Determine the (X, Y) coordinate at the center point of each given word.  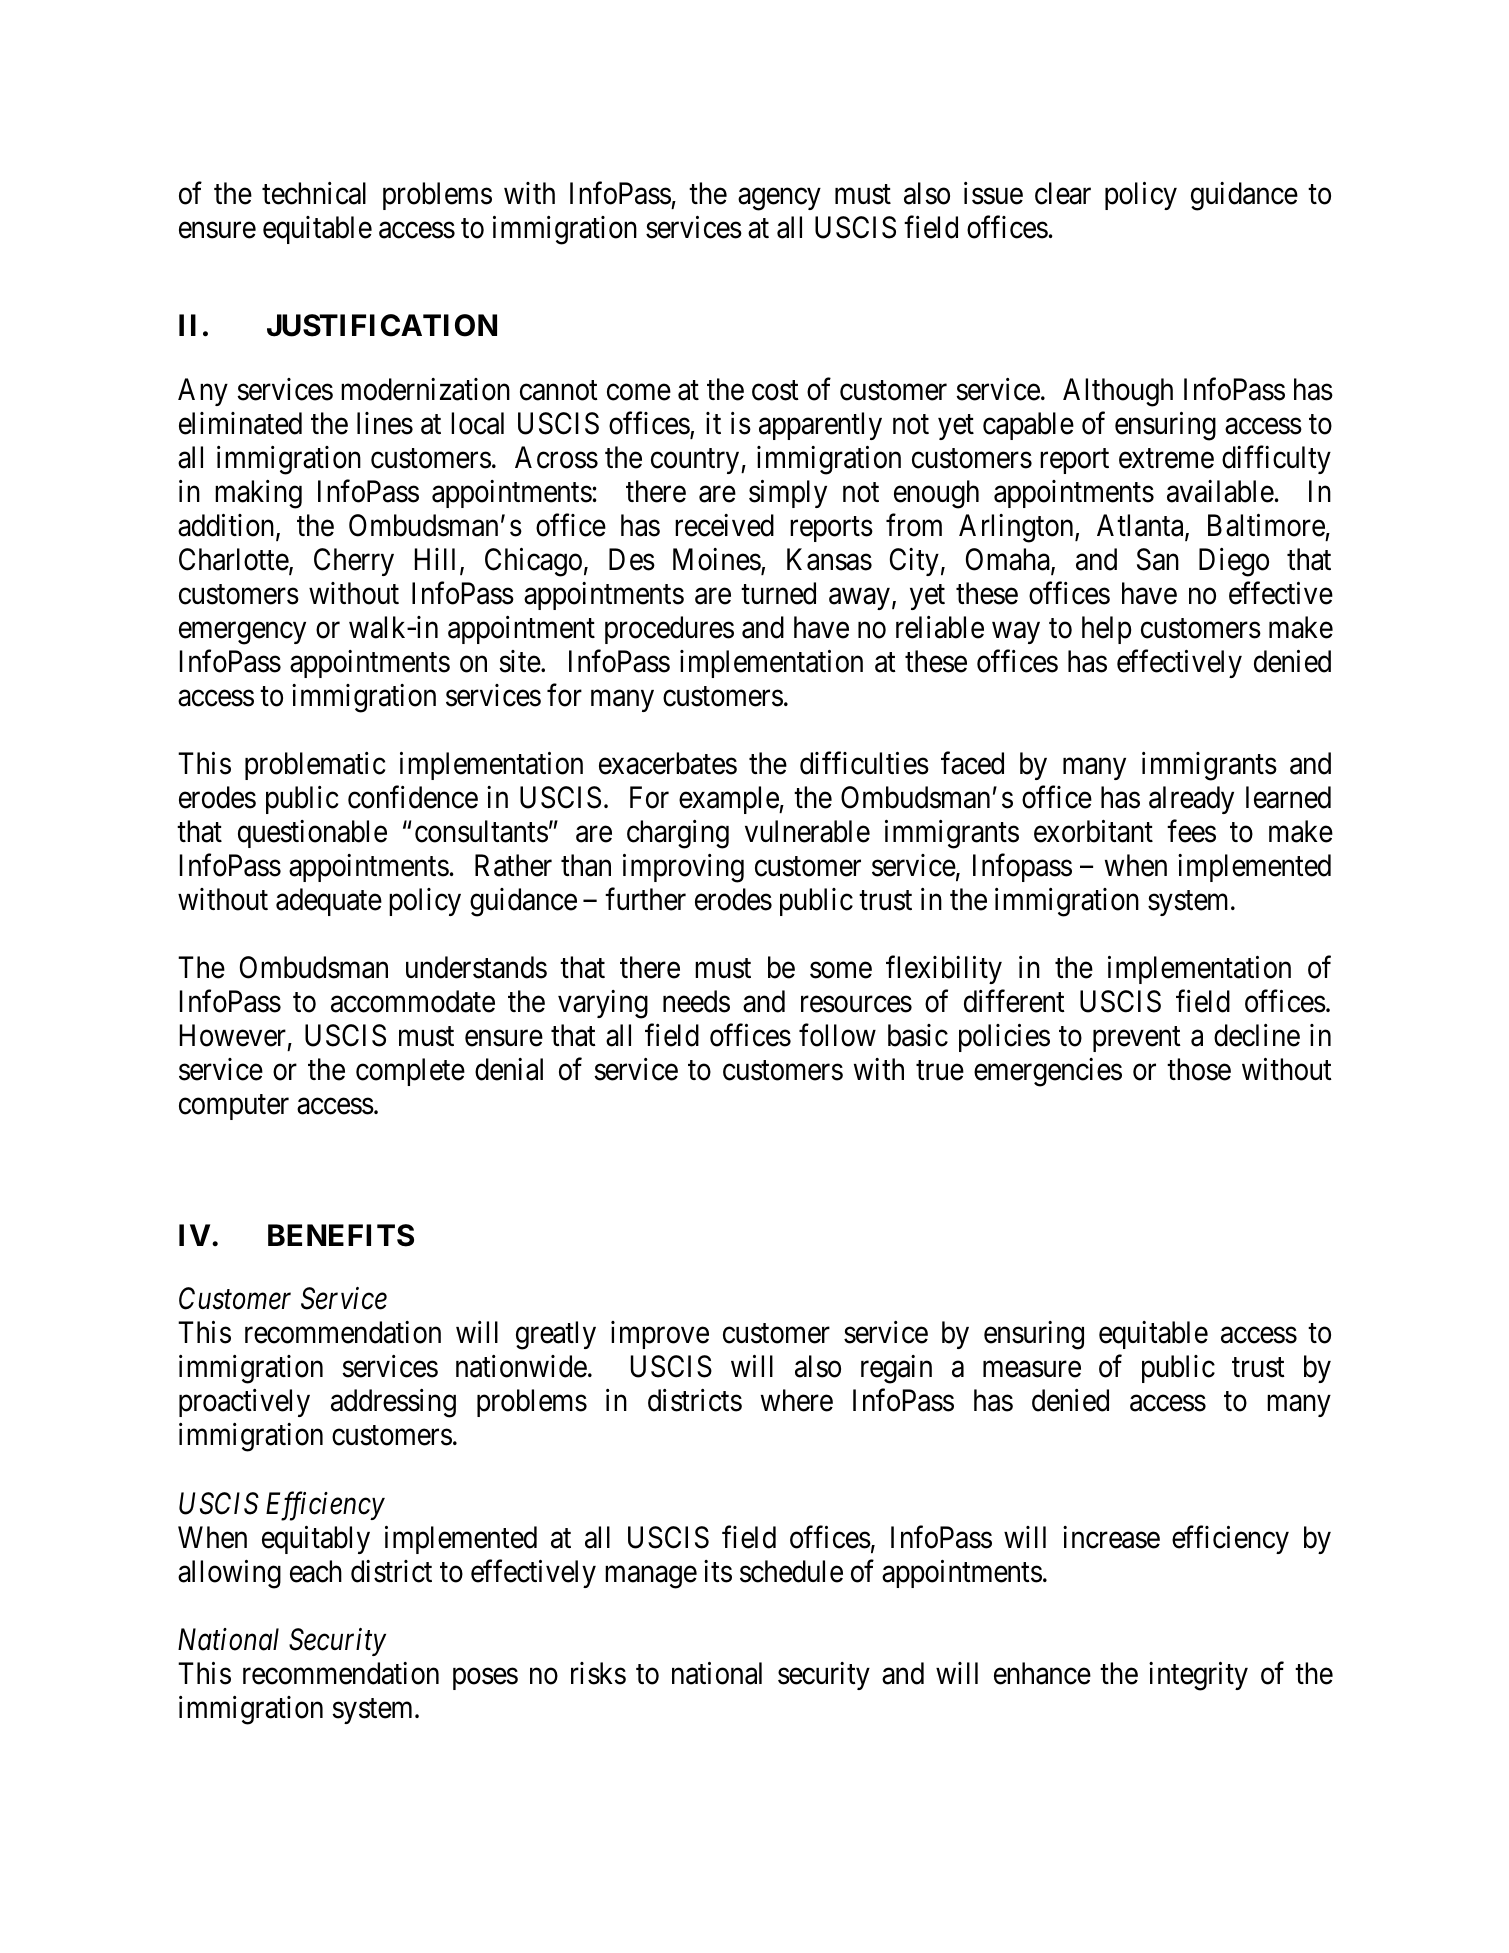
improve (660, 1335)
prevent (1137, 1039)
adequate (329, 902)
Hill (435, 559)
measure (1032, 1370)
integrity (1198, 1676)
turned (778, 593)
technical (314, 193)
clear (1063, 193)
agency (779, 200)
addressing (393, 1403)
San (1158, 559)
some (841, 970)
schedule (791, 1571)
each (316, 1571)
